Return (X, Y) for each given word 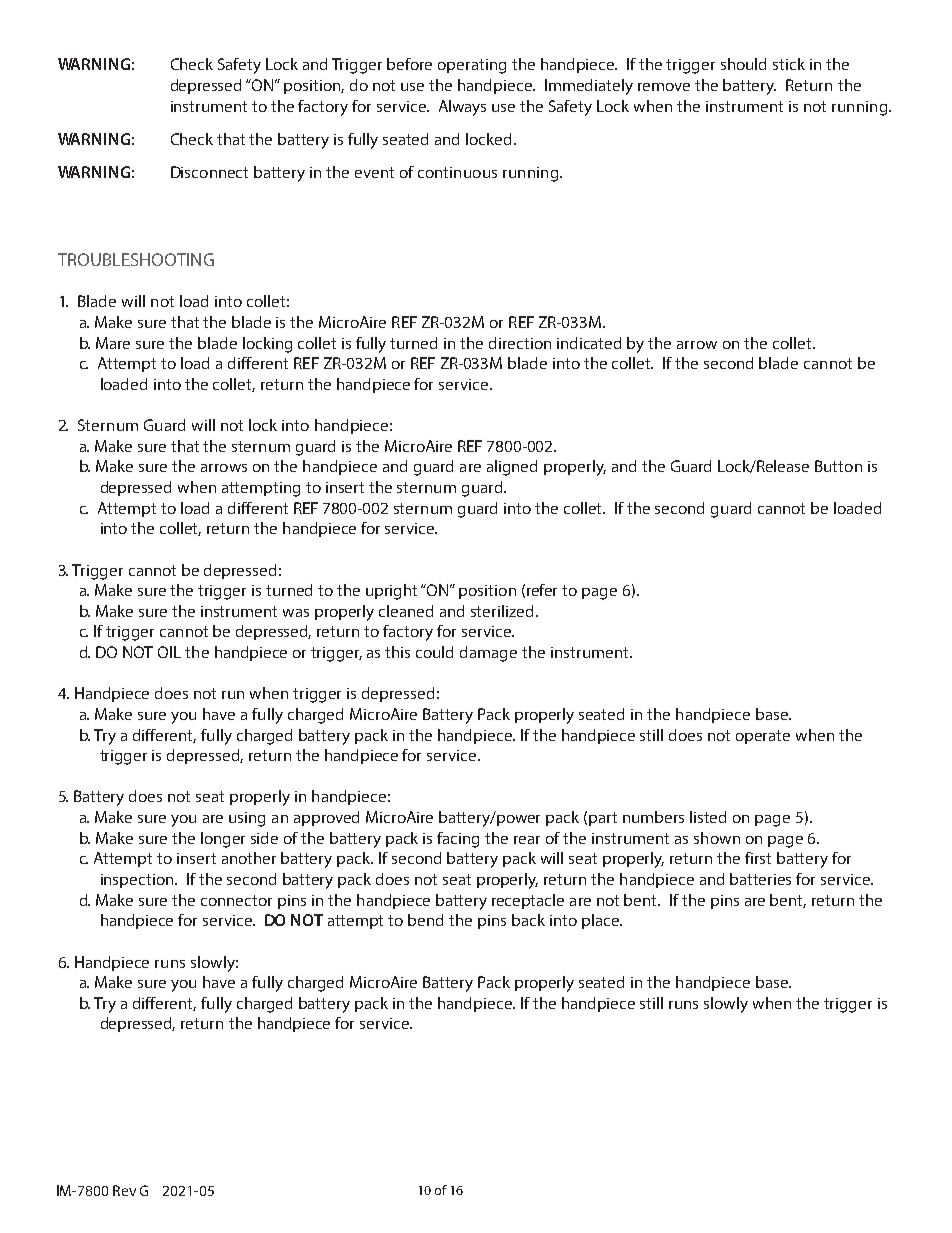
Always (462, 108)
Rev (124, 1190)
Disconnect (209, 172)
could (434, 652)
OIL (169, 652)
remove (664, 87)
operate (763, 737)
